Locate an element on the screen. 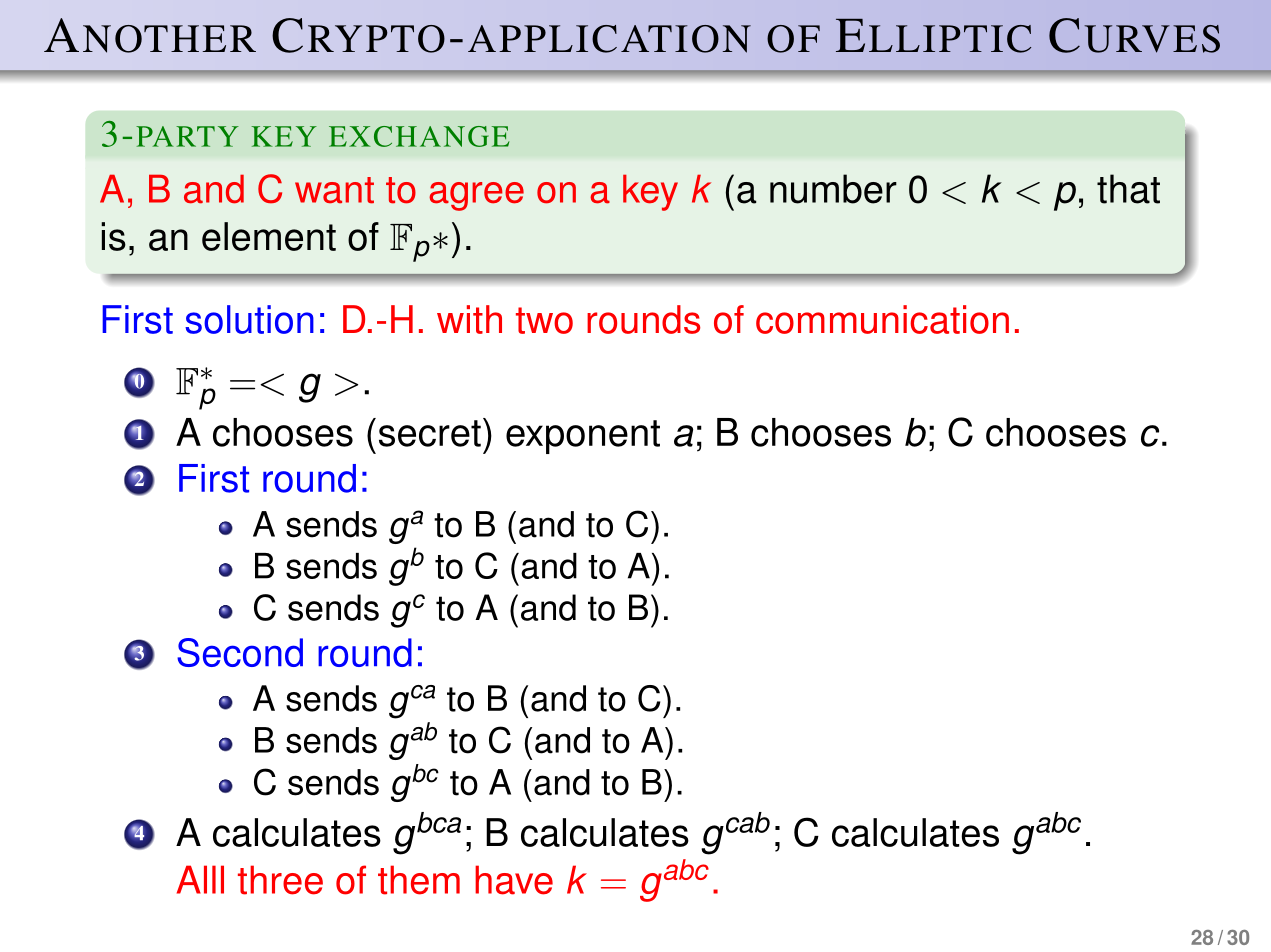 This screenshot has width=1271, height=952. exponent is located at coordinates (583, 437).
